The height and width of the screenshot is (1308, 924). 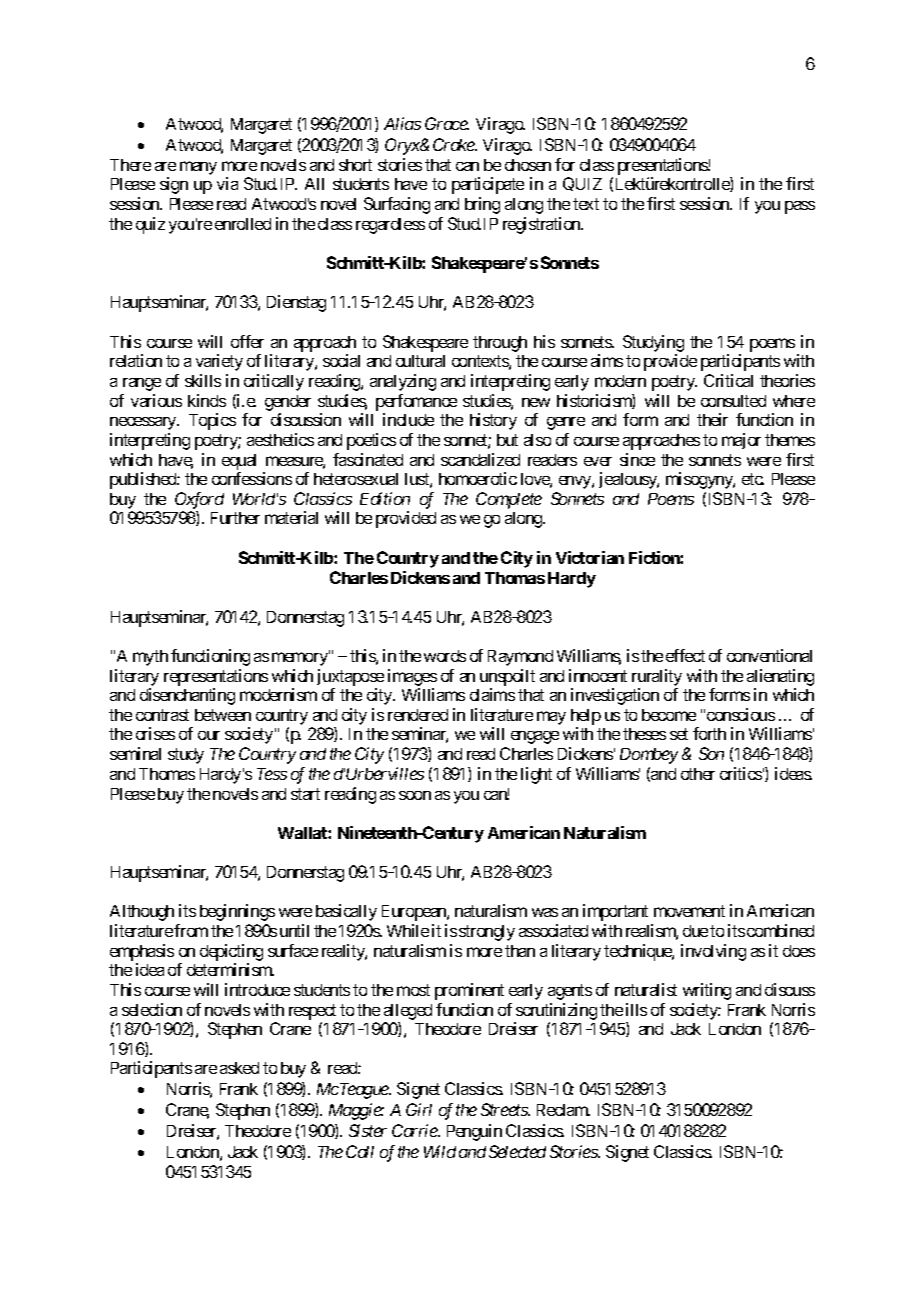 I want to click on asked, so click(x=239, y=1068).
